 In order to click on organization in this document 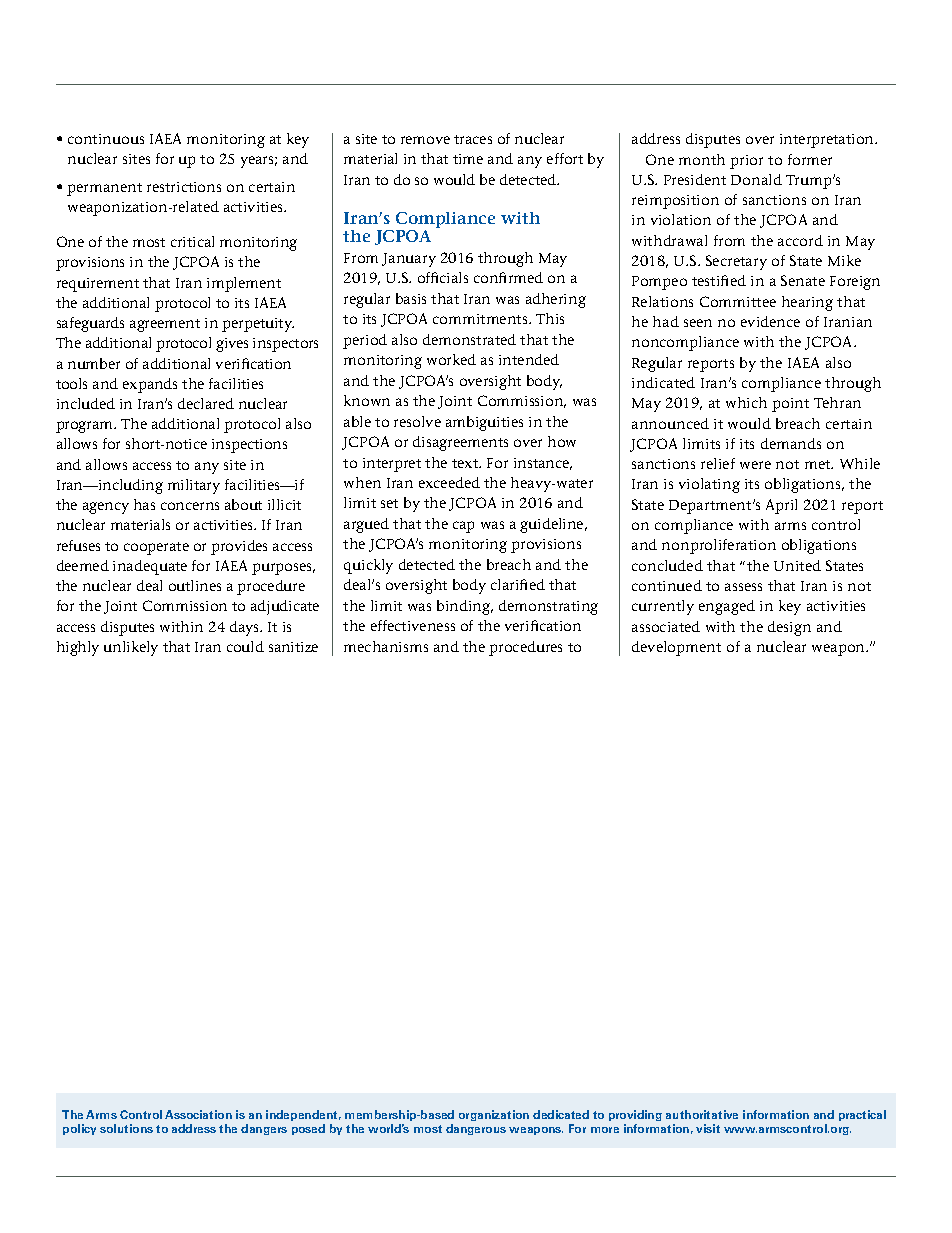, I will do `click(494, 1115)`.
